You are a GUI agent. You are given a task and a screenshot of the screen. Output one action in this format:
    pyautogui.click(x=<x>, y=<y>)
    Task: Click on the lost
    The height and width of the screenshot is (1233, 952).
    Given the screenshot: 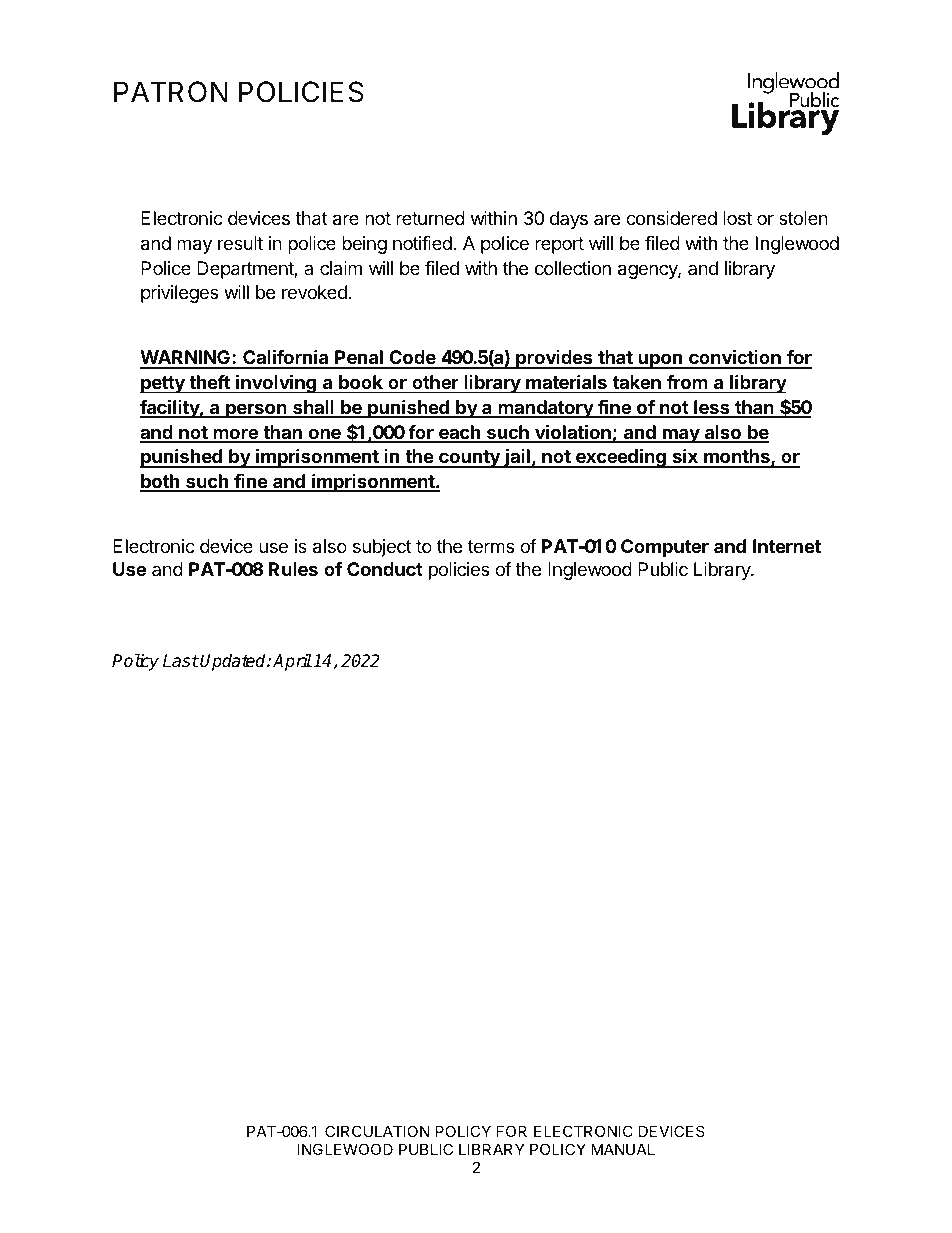 What is the action you would take?
    pyautogui.click(x=737, y=218)
